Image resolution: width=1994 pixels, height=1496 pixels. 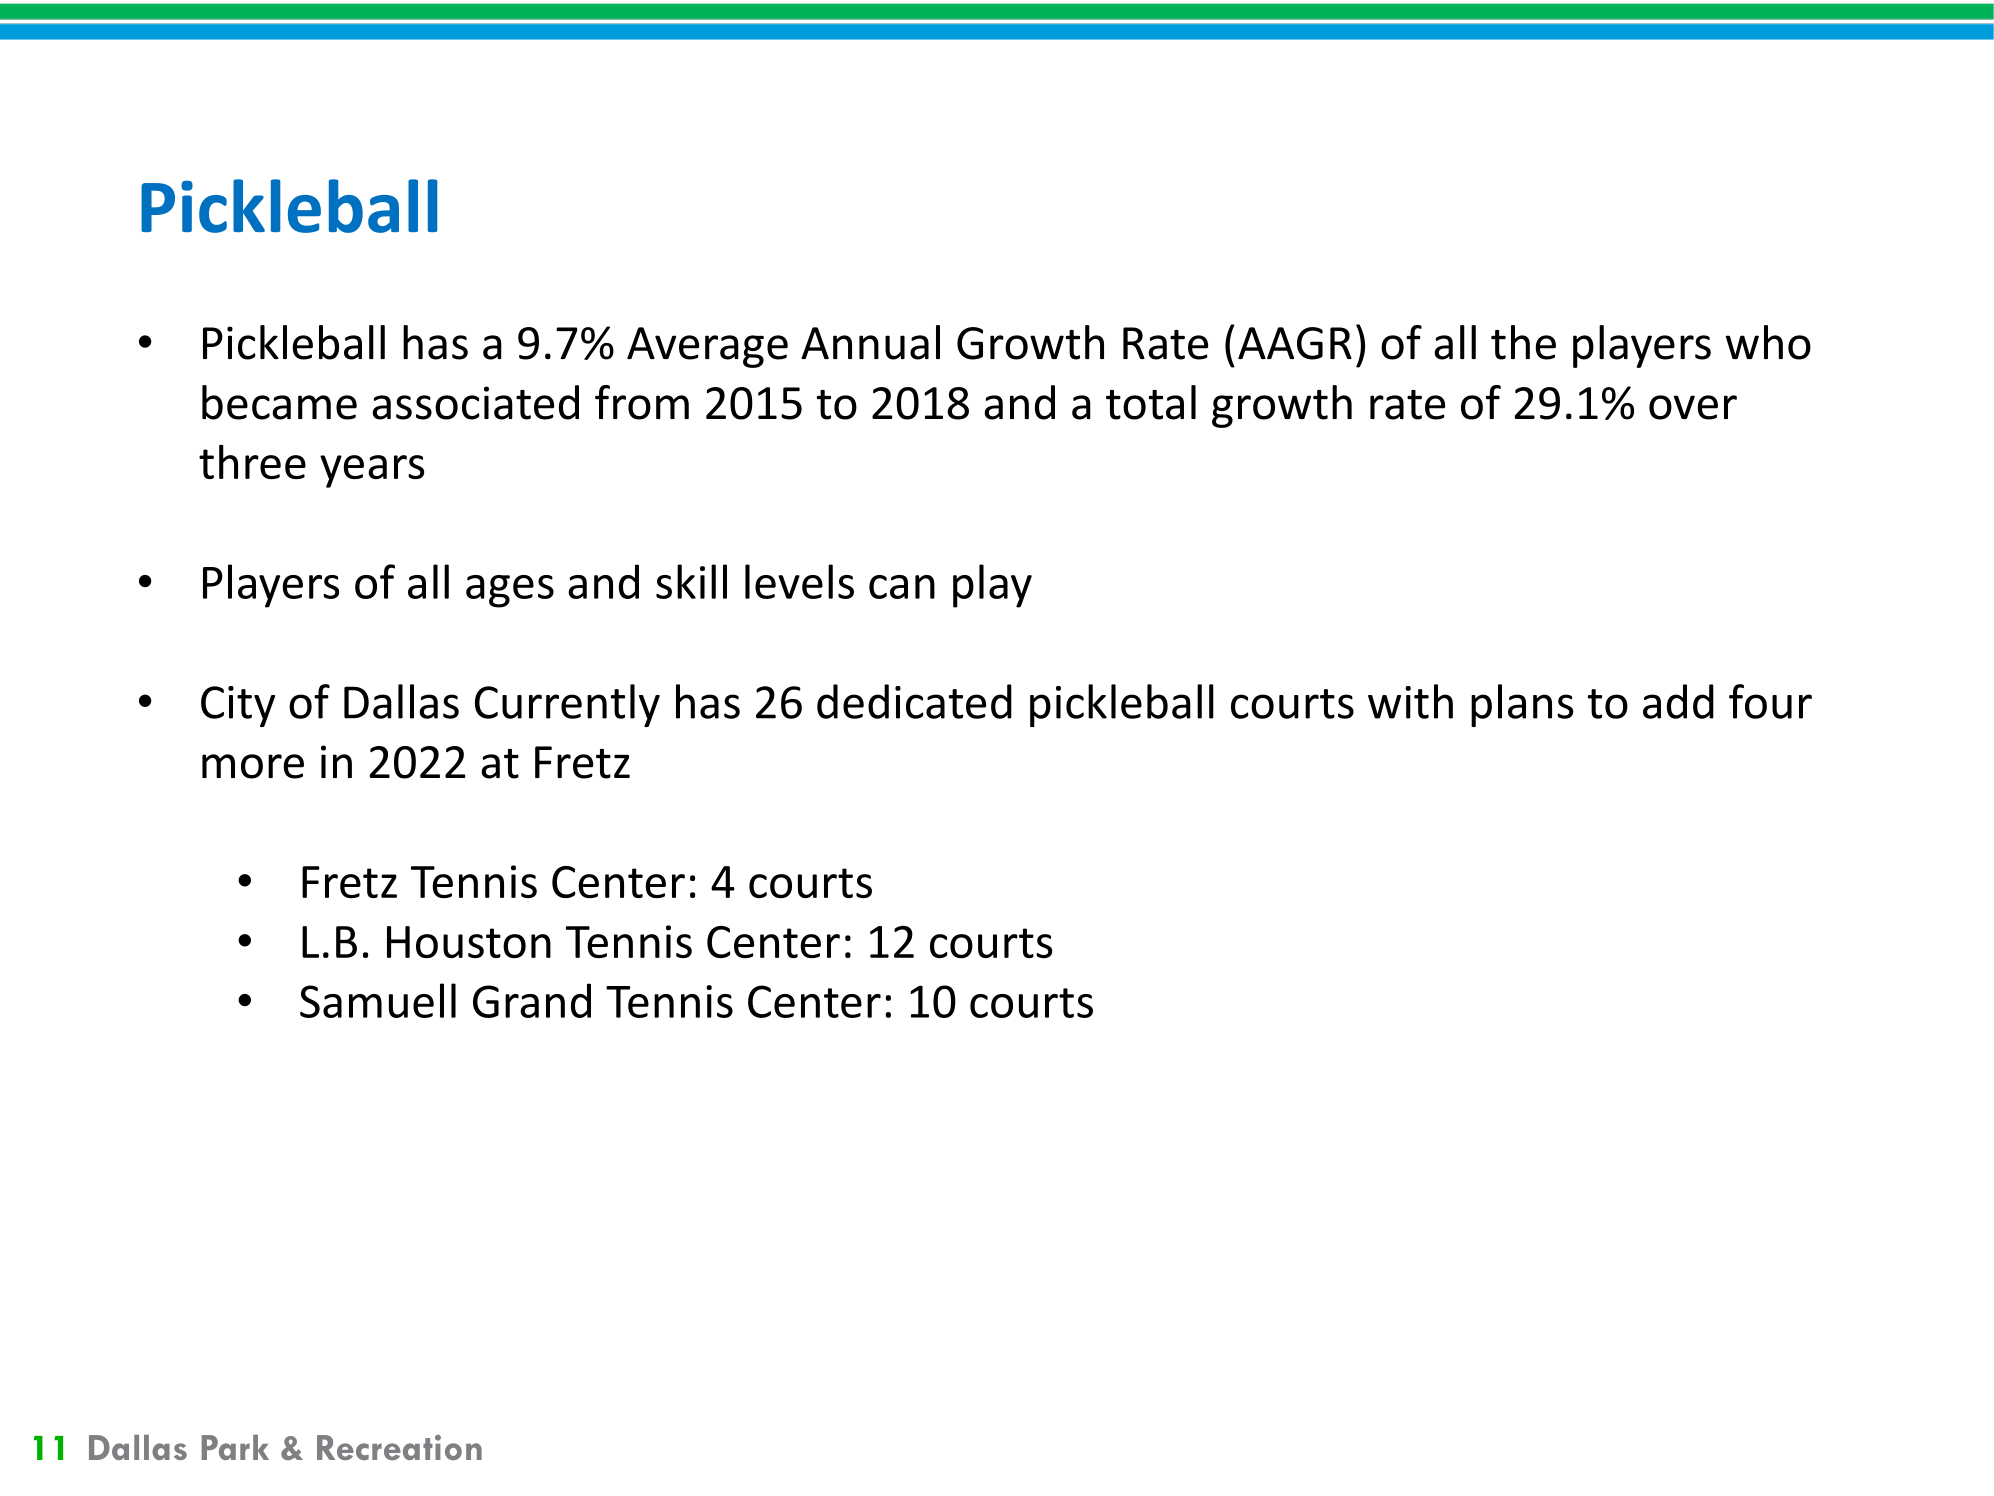 What do you see at coordinates (475, 402) in the screenshot?
I see `associated` at bounding box center [475, 402].
